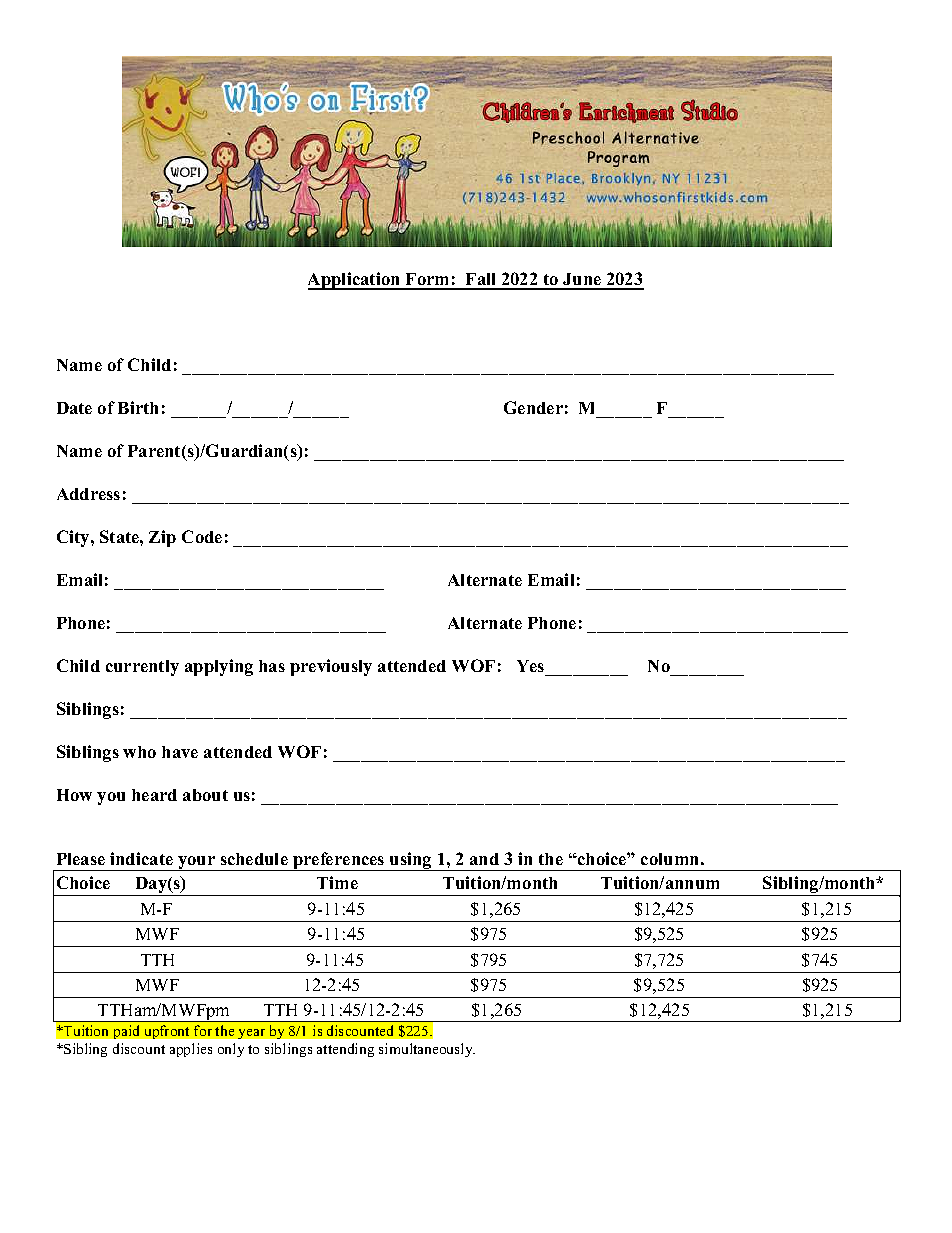 Image resolution: width=952 pixels, height=1233 pixels. What do you see at coordinates (272, 666) in the screenshot?
I see `has` at bounding box center [272, 666].
